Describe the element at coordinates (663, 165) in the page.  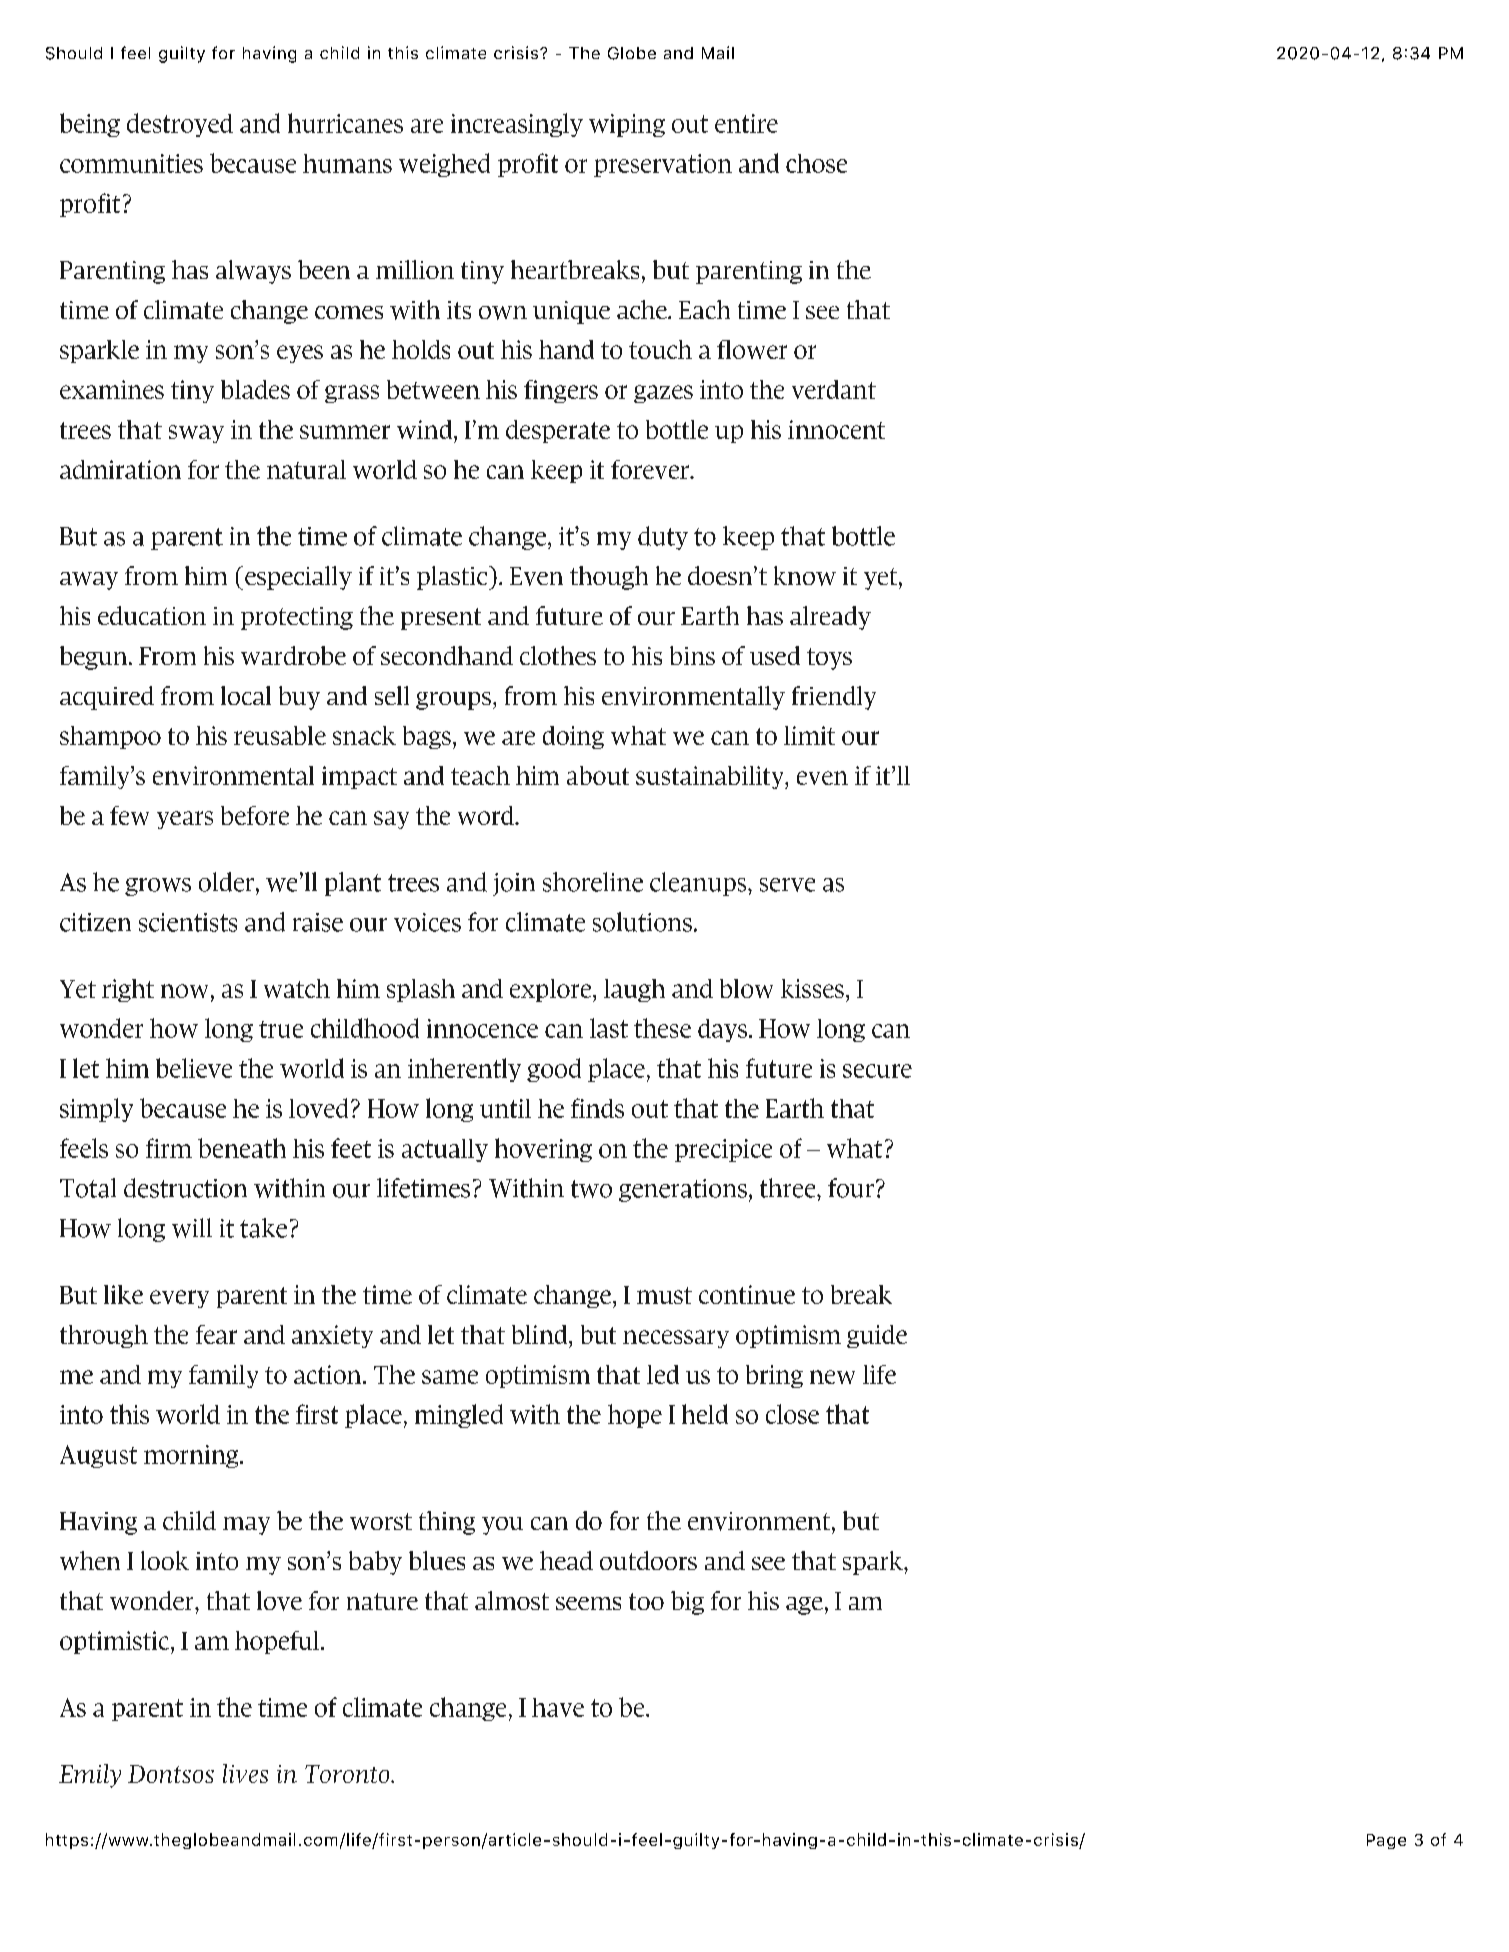
I see `preservation` at that location.
